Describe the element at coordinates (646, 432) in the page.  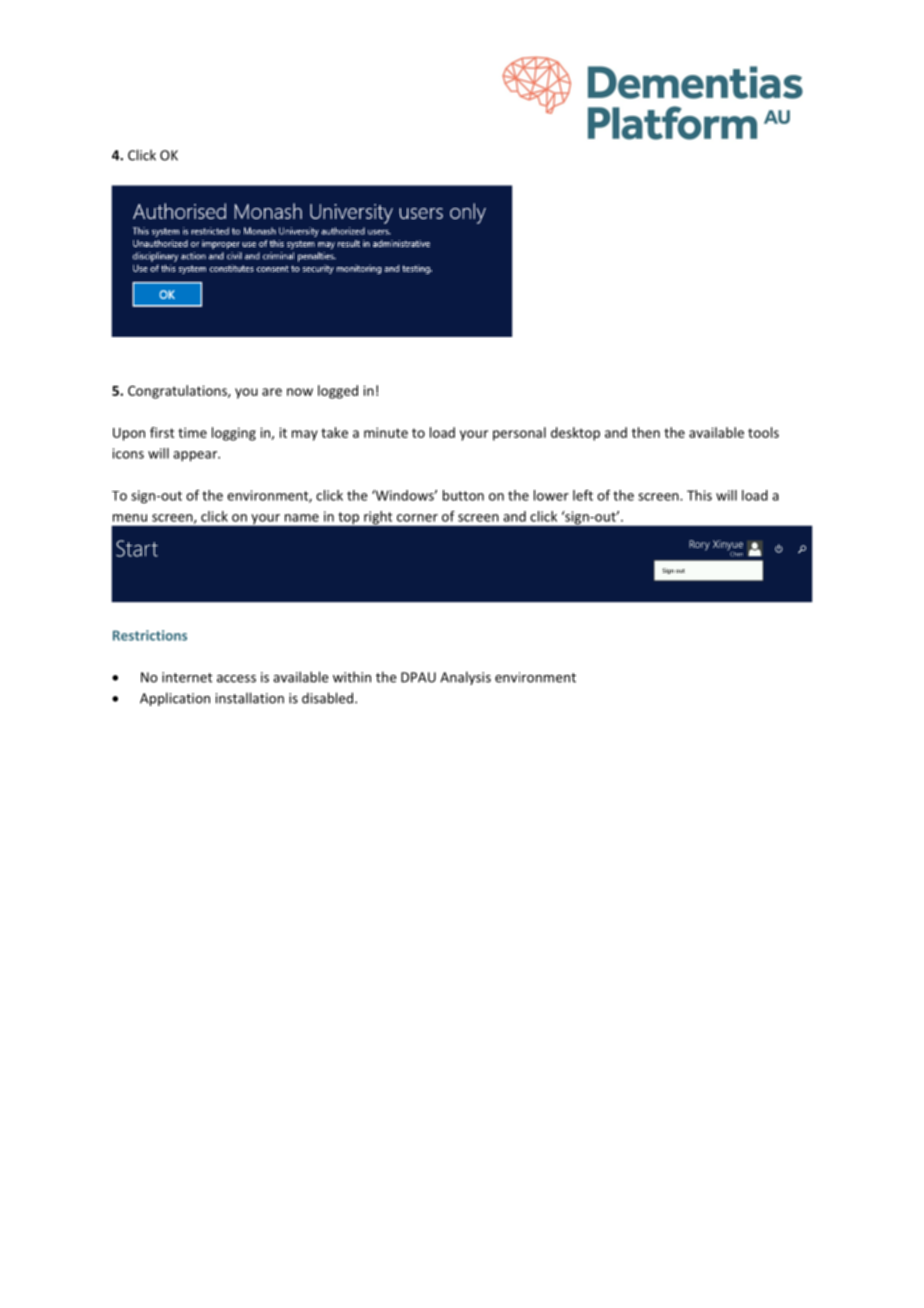
I see `then` at that location.
